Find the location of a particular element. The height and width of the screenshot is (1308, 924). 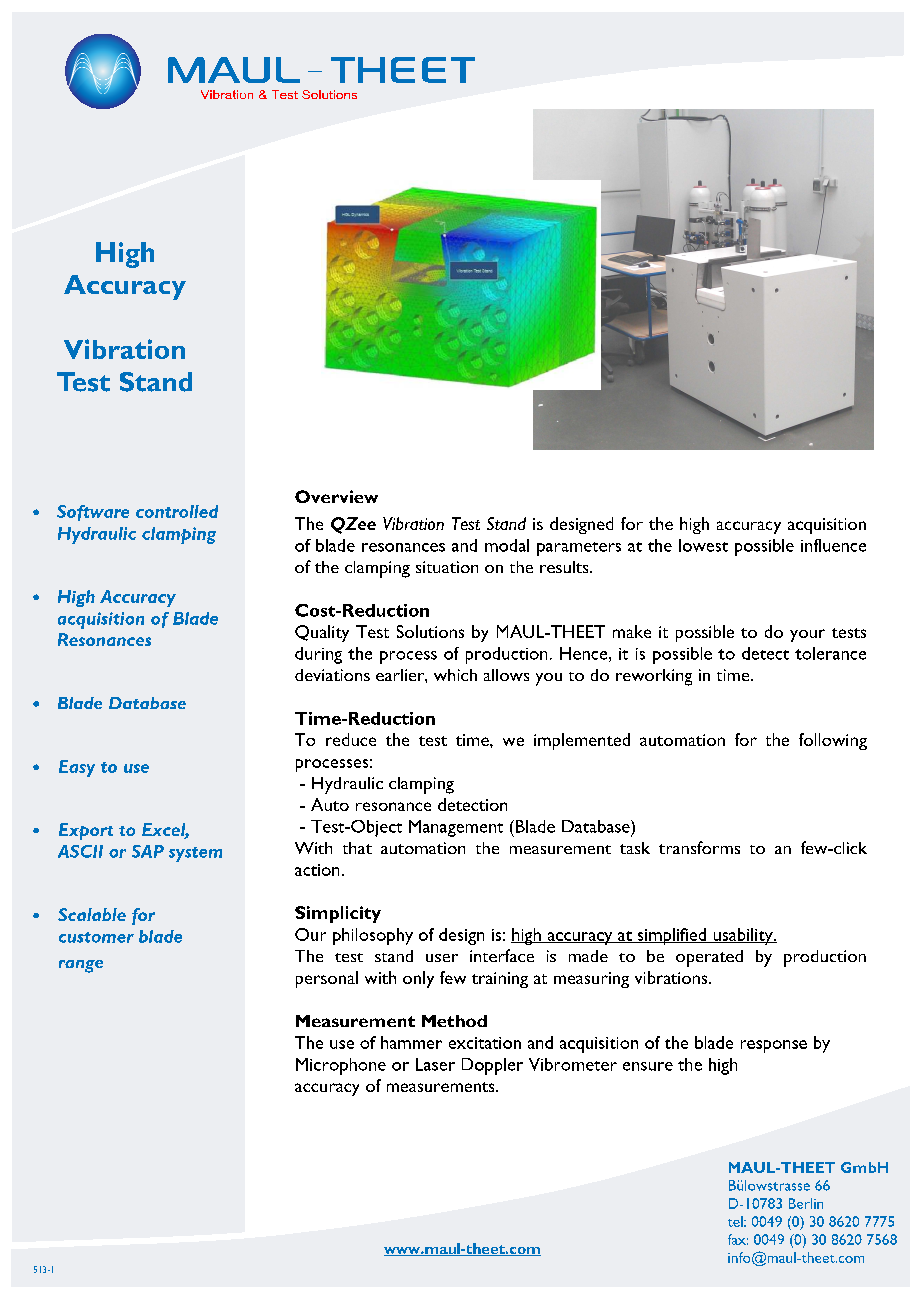

user is located at coordinates (442, 958).
